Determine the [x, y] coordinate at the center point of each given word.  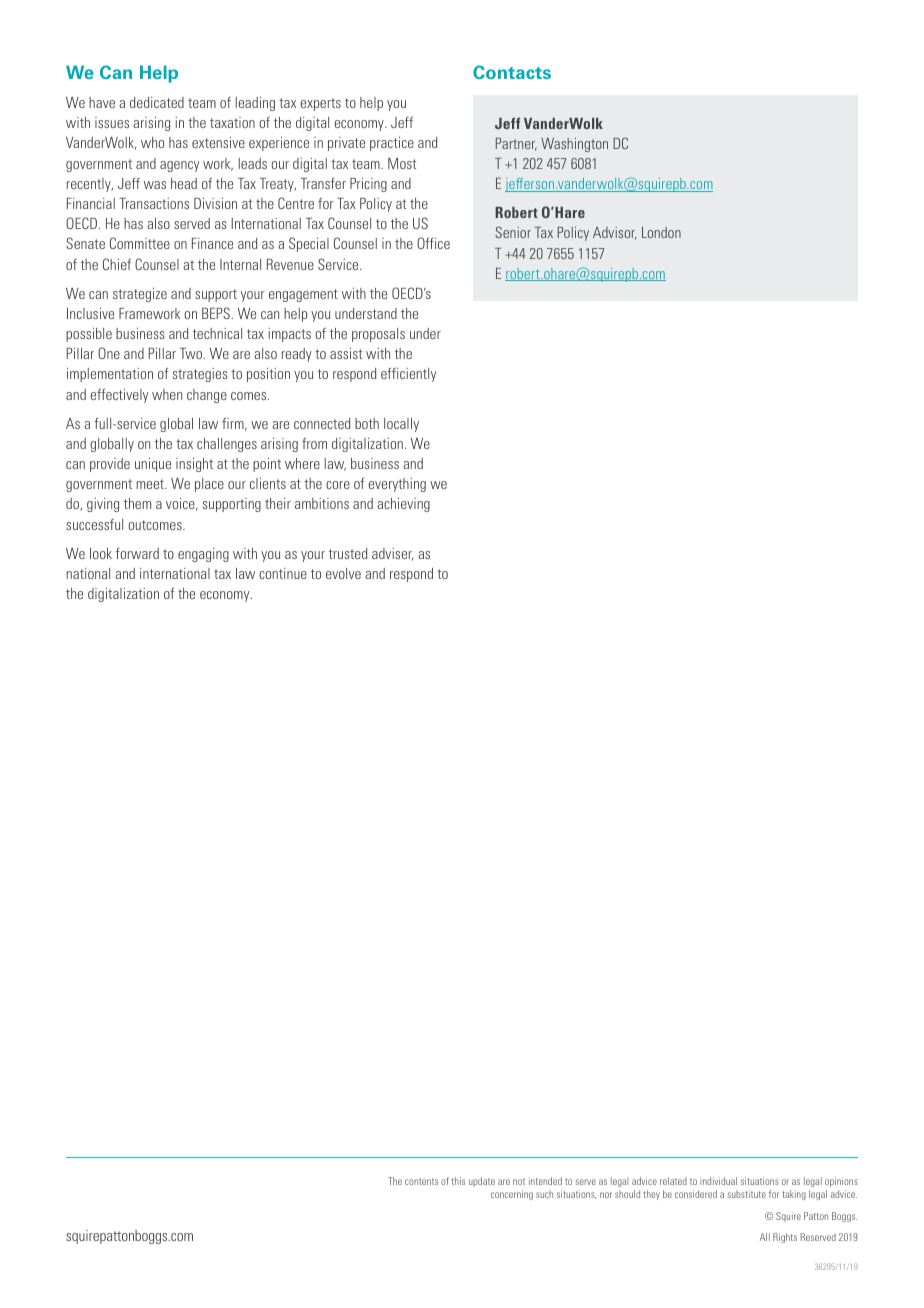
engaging [203, 555]
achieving [403, 505]
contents [421, 1181]
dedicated [157, 102]
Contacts [512, 72]
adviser [392, 554]
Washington [574, 145]
